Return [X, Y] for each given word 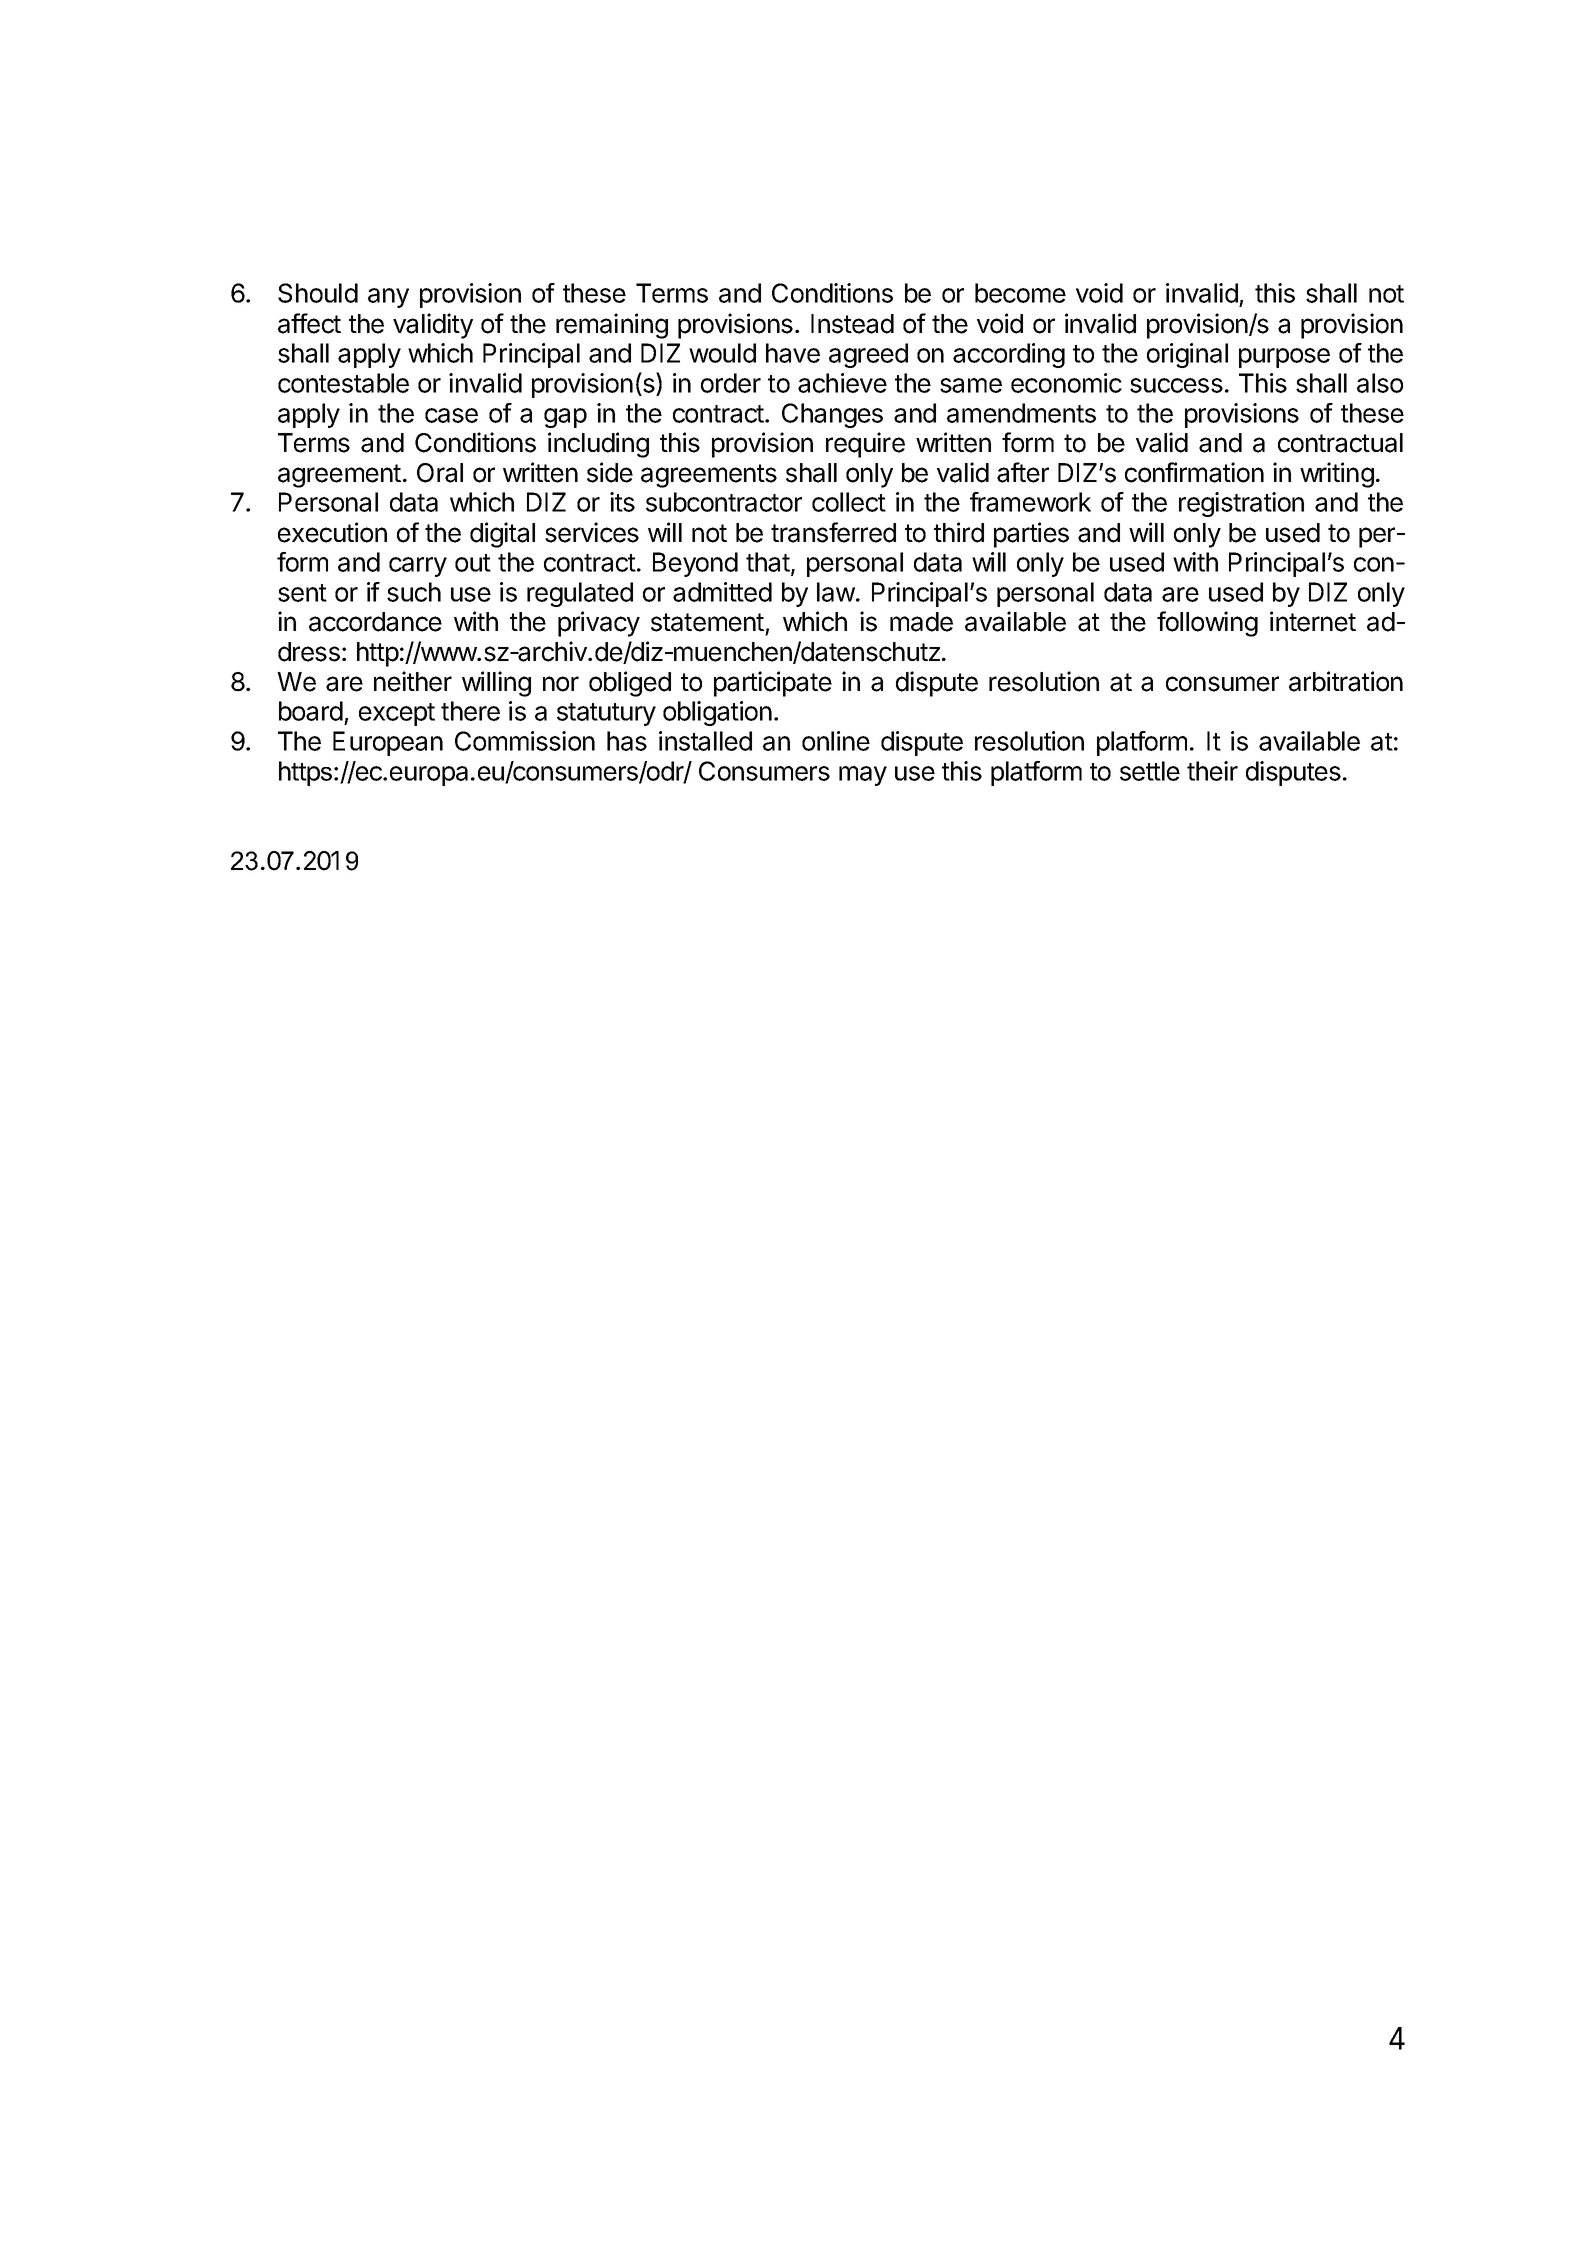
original [1187, 355]
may [863, 776]
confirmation [1194, 472]
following [1207, 624]
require [865, 445]
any [388, 298]
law [836, 592]
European [388, 743]
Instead [852, 324]
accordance [375, 622]
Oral [440, 473]
